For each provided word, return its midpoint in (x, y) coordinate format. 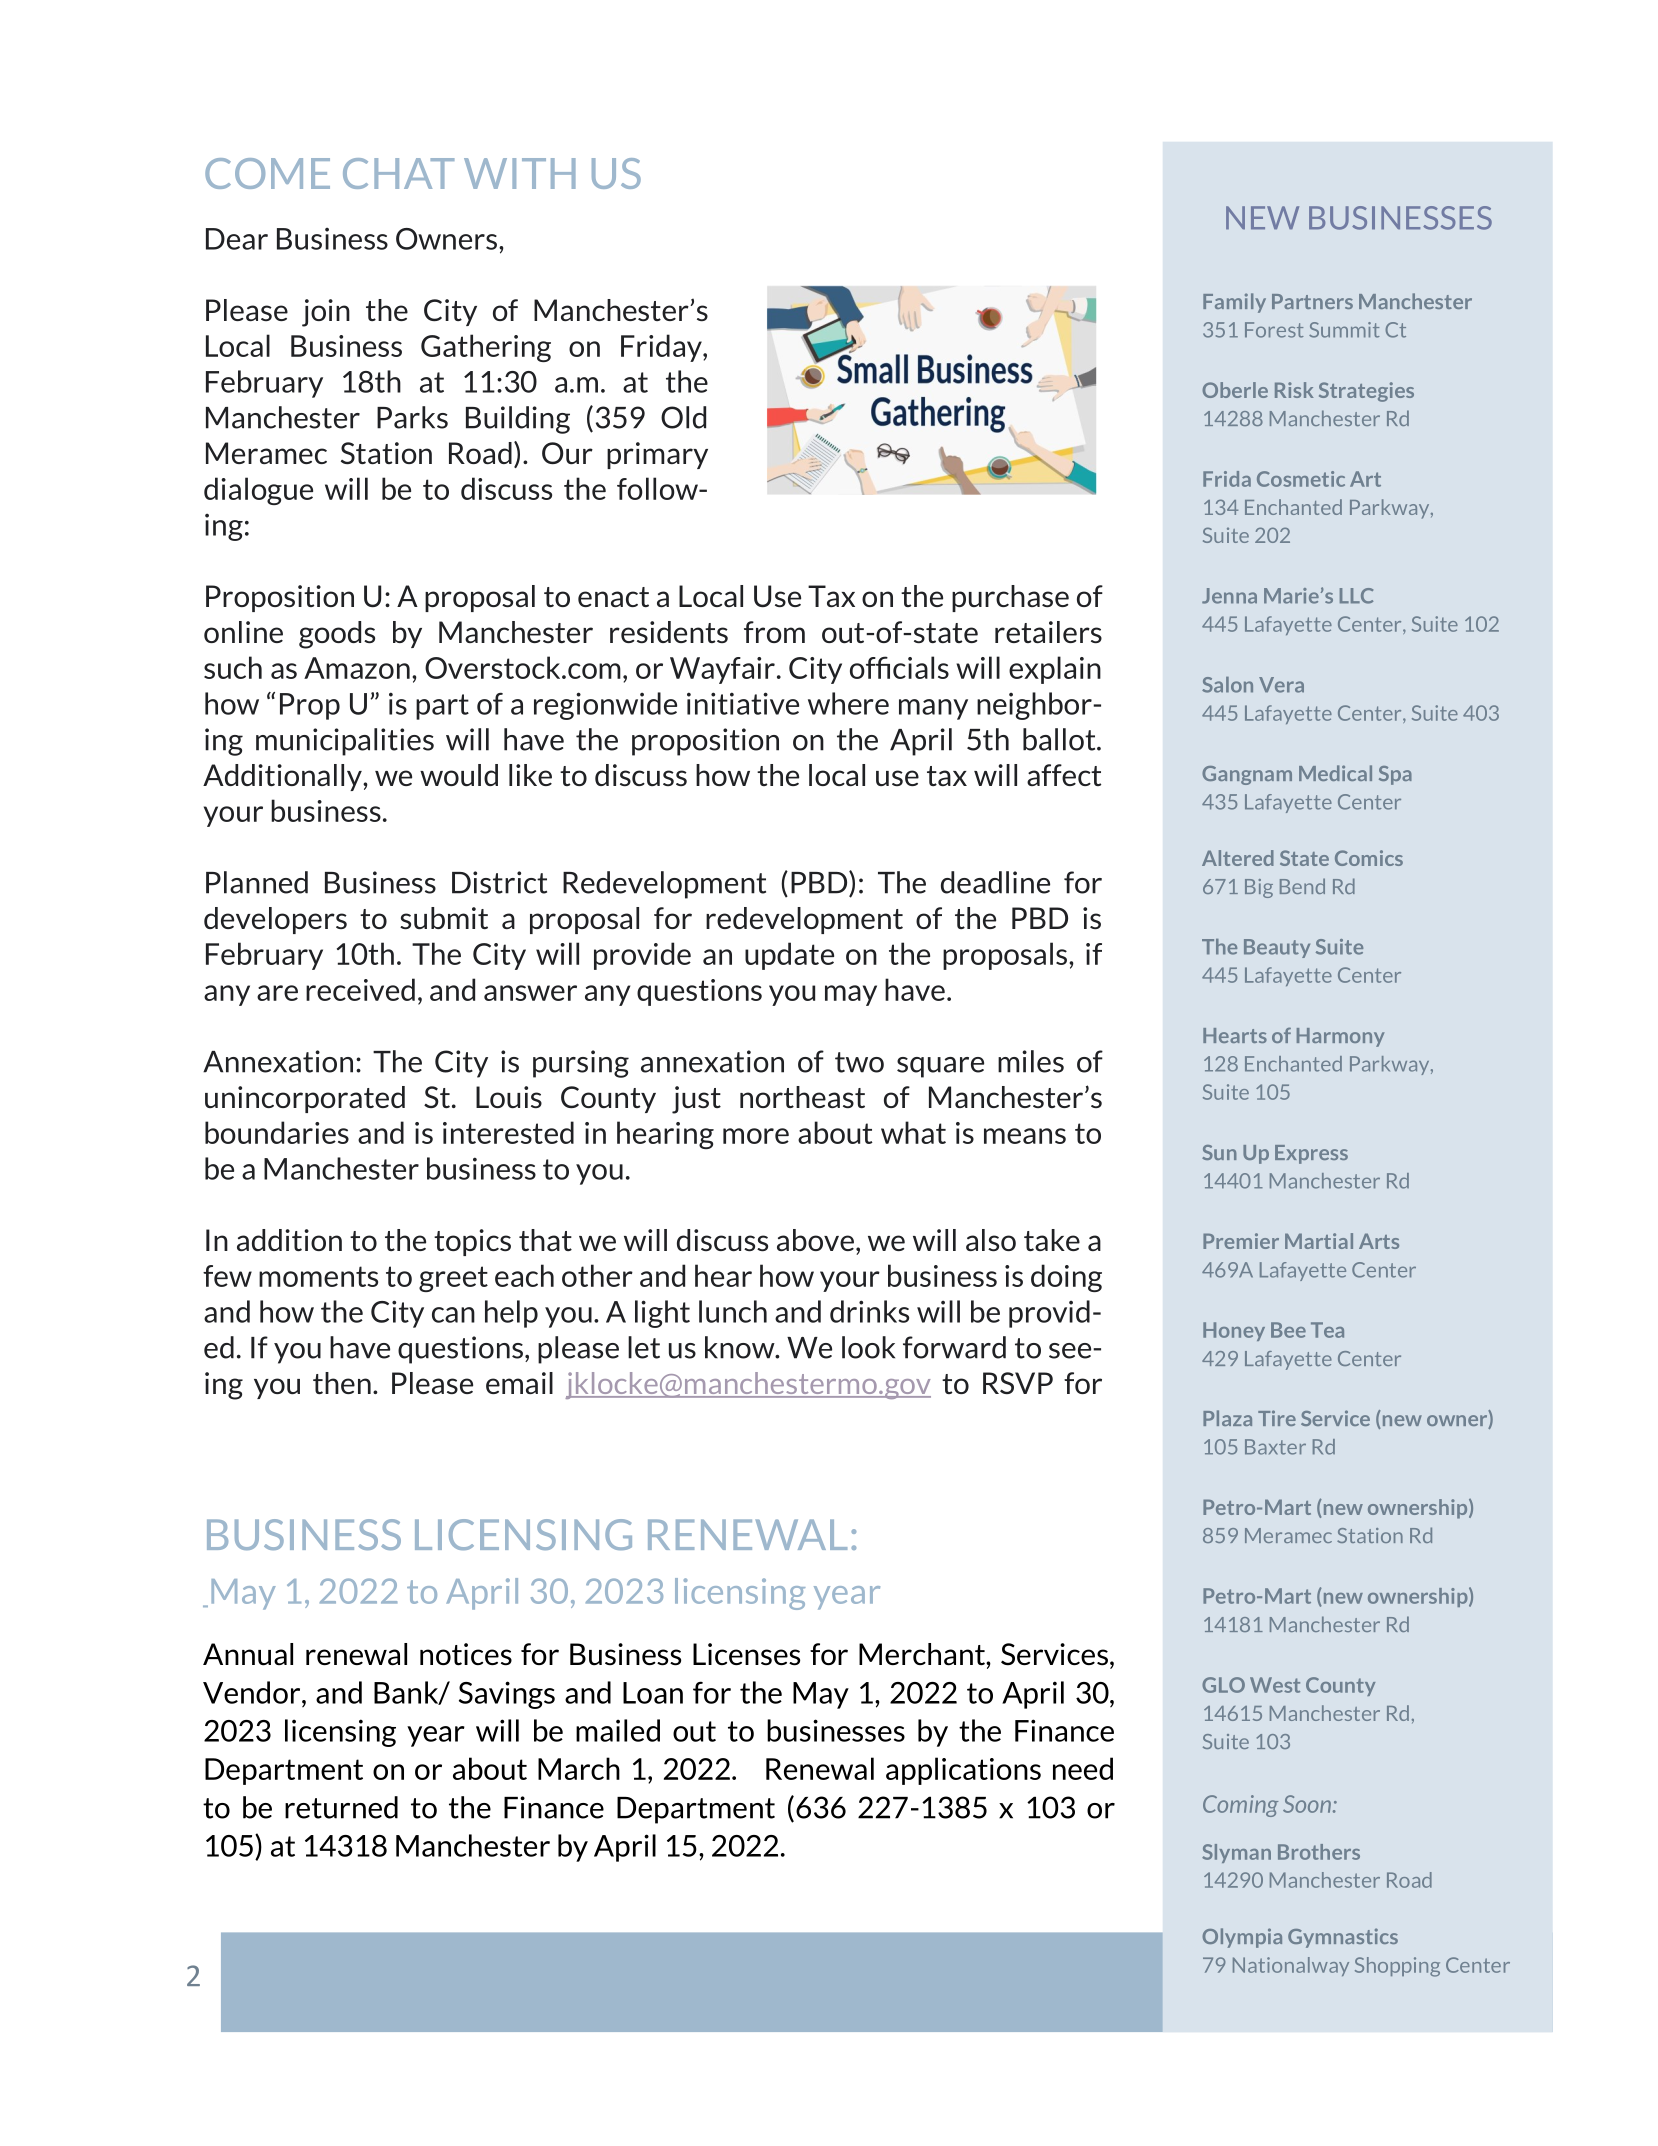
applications (963, 1771)
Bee (1288, 1330)
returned (341, 1807)
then (342, 1383)
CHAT (398, 173)
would (459, 775)
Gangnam (1247, 775)
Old (683, 417)
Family (1234, 303)
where (848, 703)
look (868, 1347)
